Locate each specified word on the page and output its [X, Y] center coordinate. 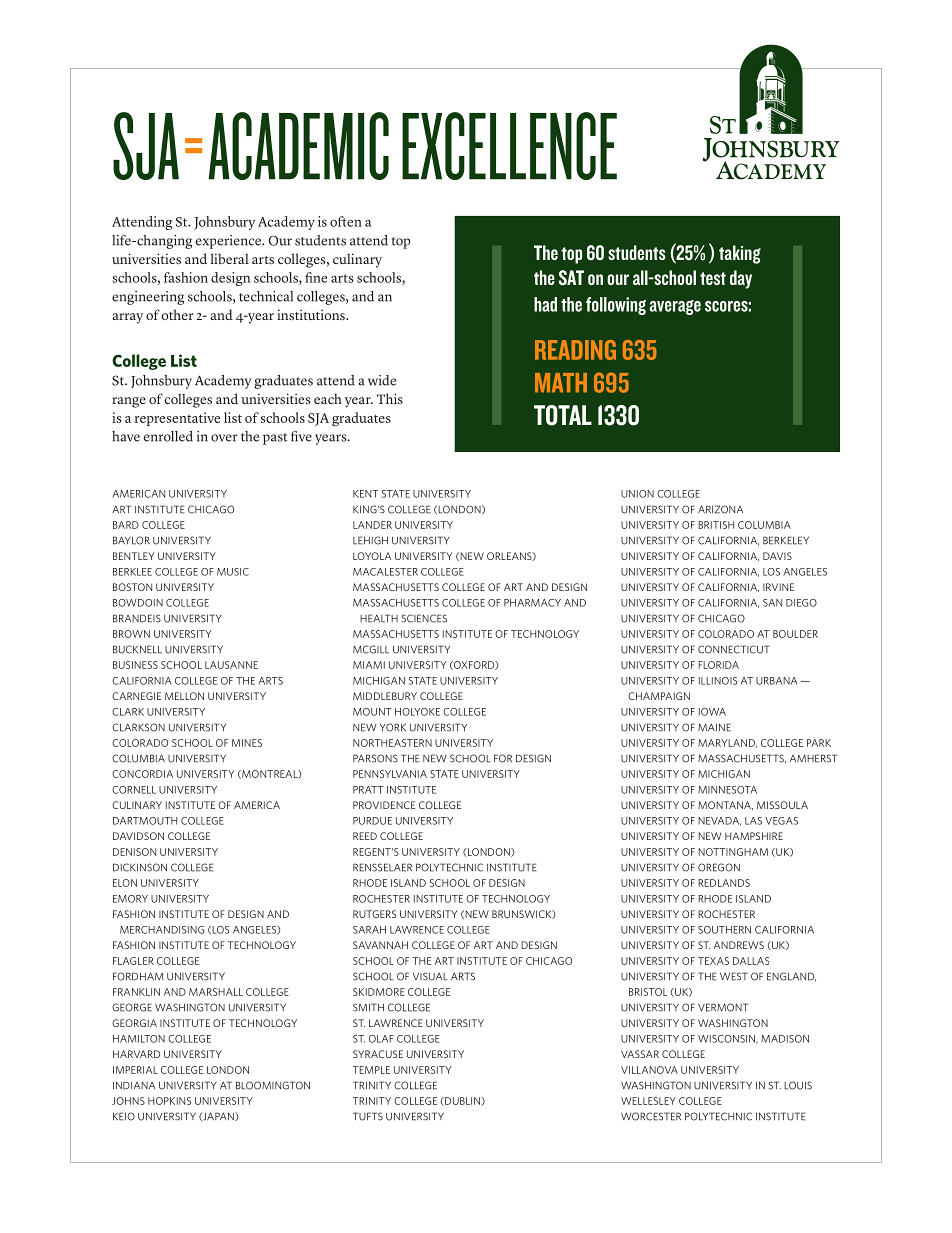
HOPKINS [169, 1101]
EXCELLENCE [509, 146]
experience [229, 242]
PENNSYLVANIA [390, 774]
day [741, 279]
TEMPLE [371, 1070]
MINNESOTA [727, 790]
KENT [365, 494]
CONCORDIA [142, 774]
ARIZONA [720, 509]
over [224, 438]
